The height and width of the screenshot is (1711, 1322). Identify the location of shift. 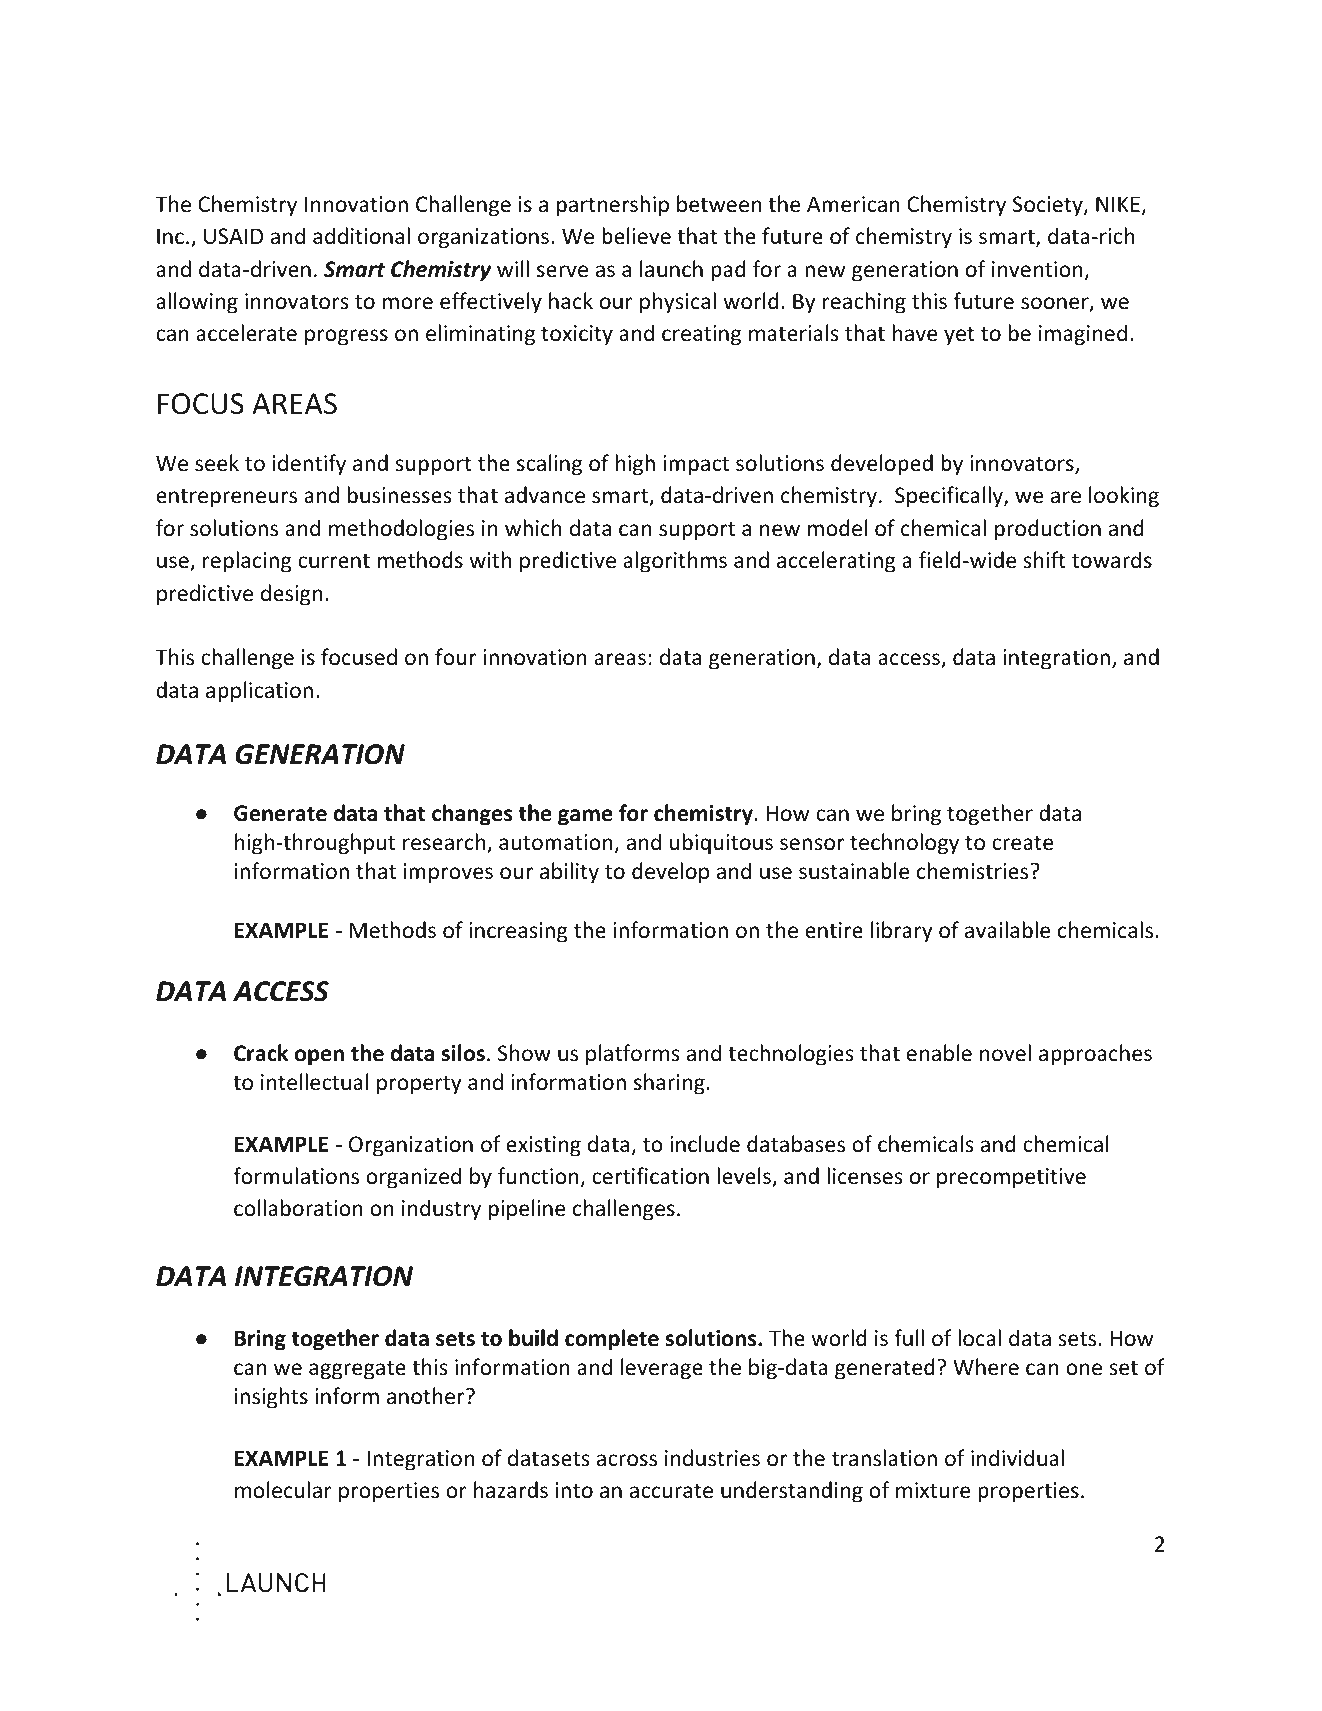
(1044, 559).
